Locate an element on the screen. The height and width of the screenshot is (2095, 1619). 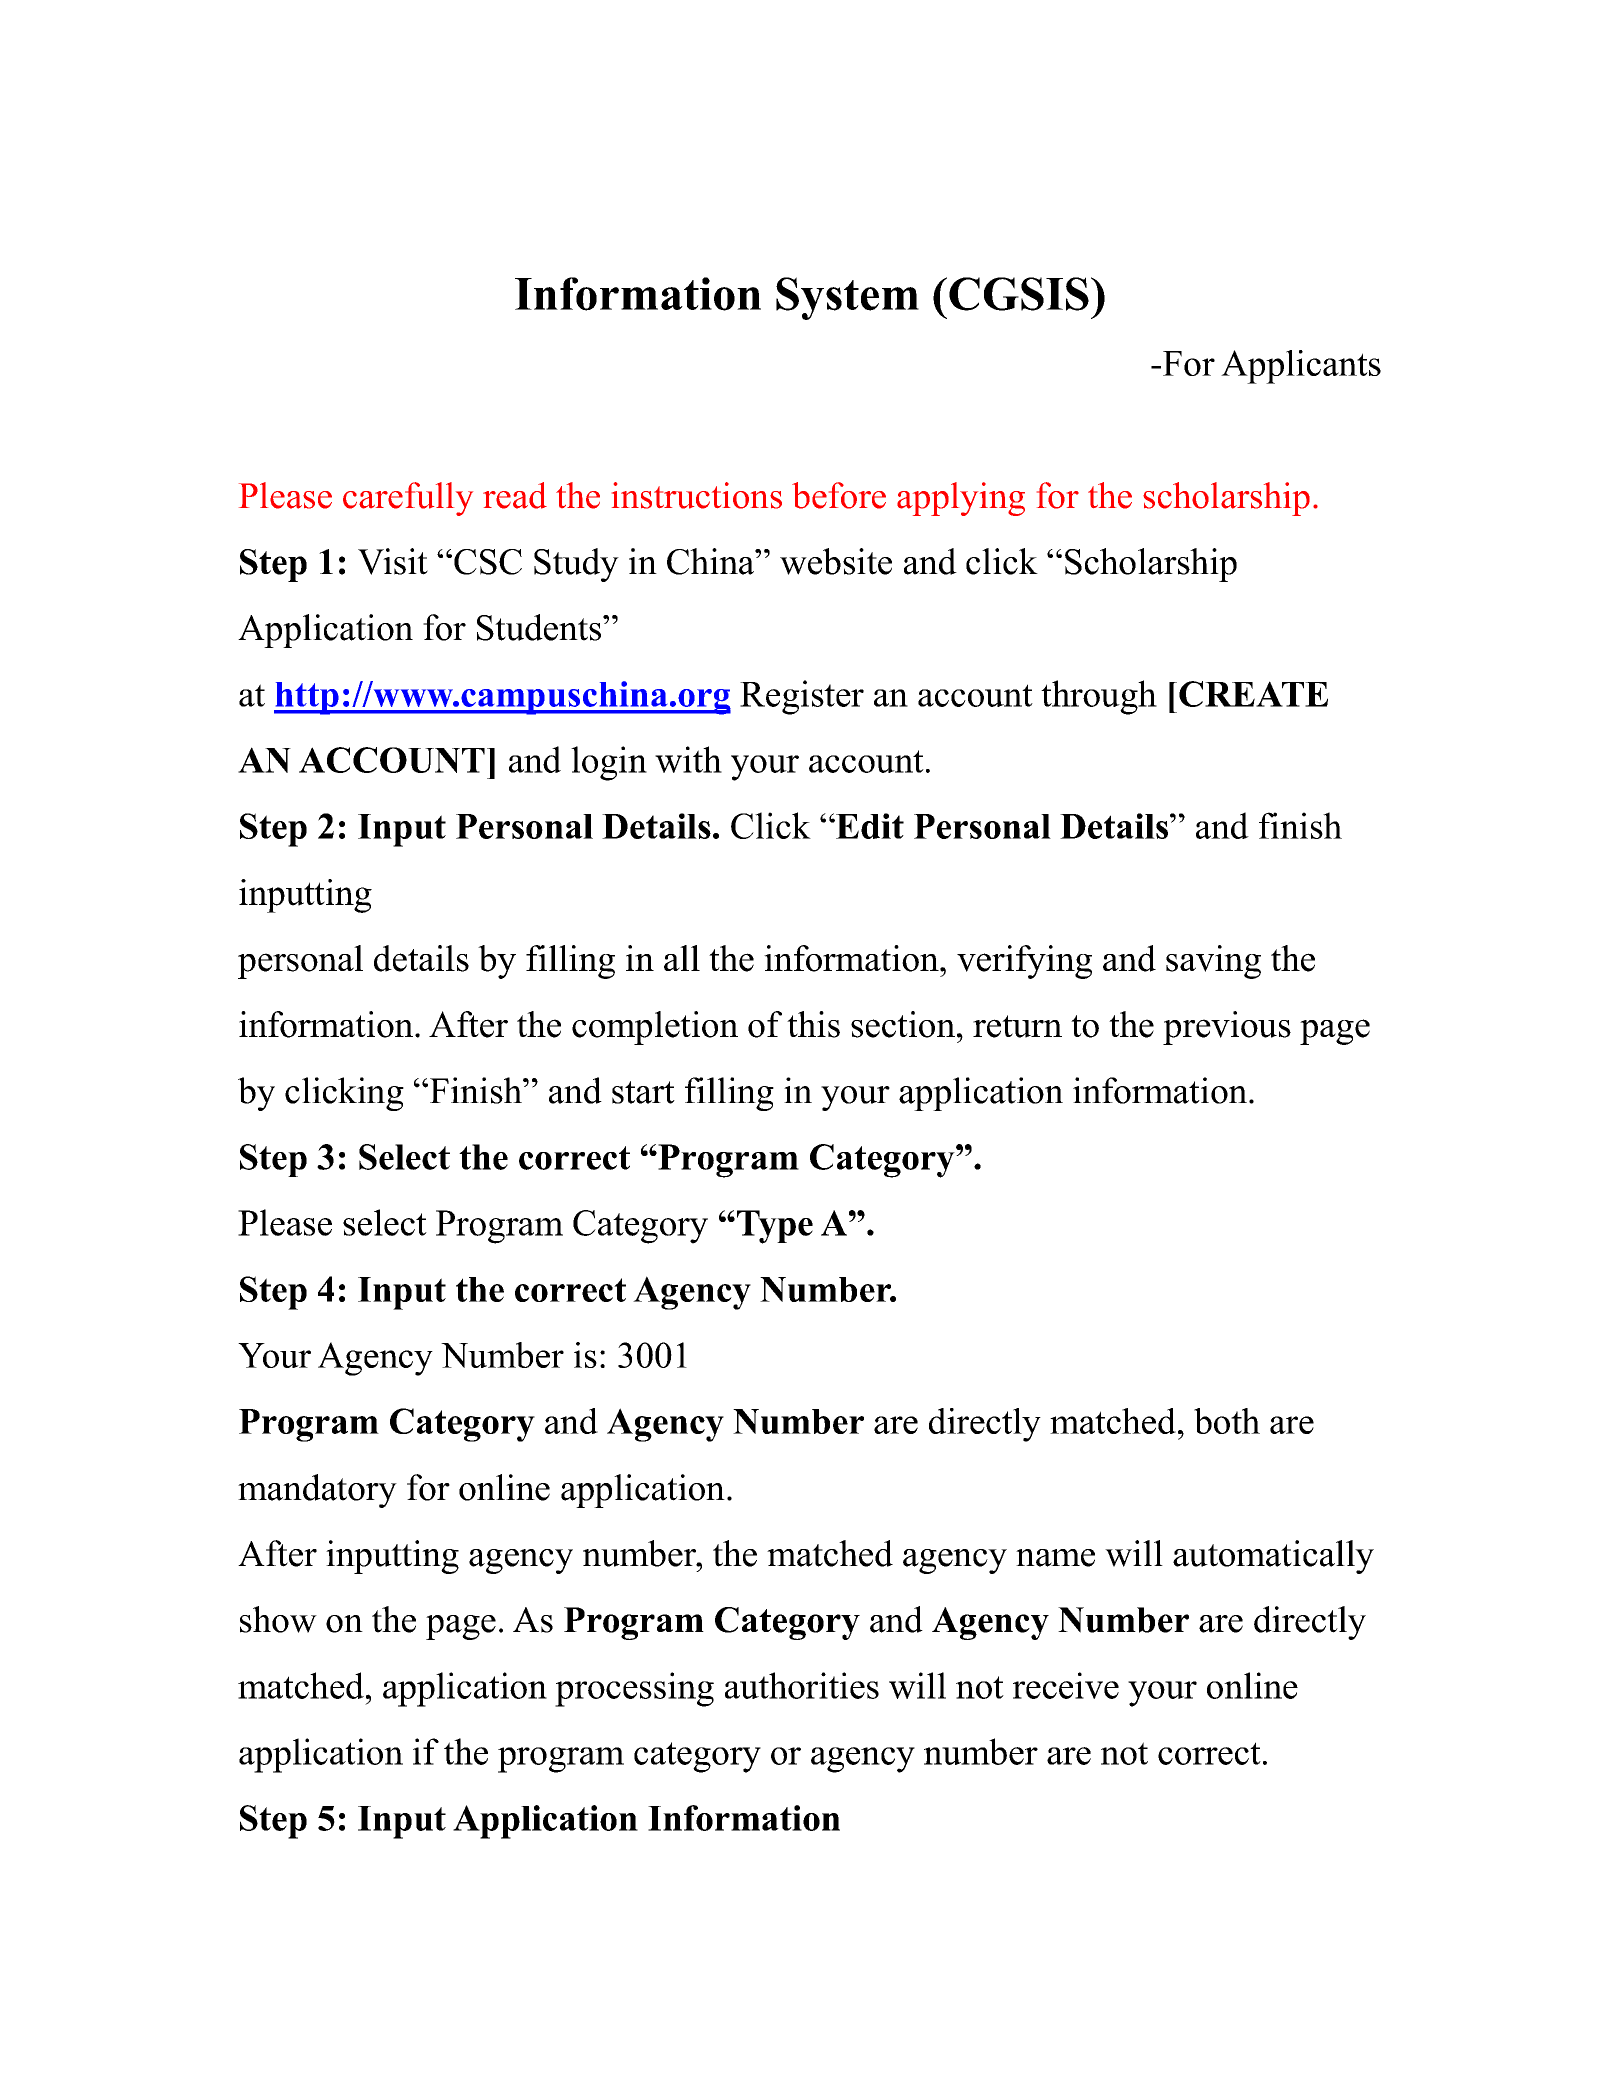
receive is located at coordinates (1066, 1685).
